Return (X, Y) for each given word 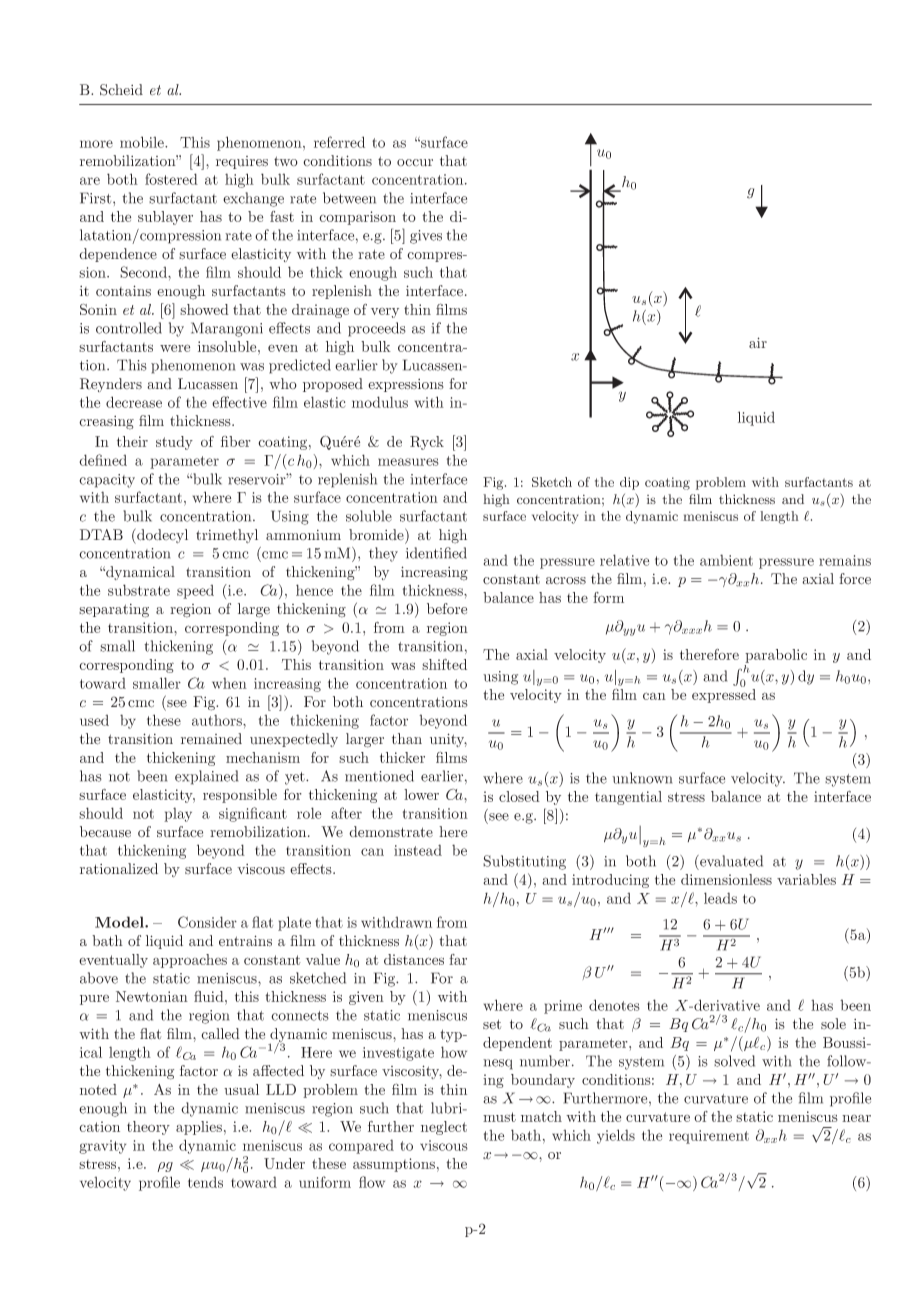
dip (629, 483)
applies (199, 1128)
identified (436, 553)
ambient (726, 560)
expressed (724, 696)
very (385, 313)
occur (415, 162)
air (758, 342)
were (175, 348)
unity (448, 740)
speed (195, 592)
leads (720, 898)
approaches (190, 961)
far (458, 959)
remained (211, 739)
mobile (143, 142)
